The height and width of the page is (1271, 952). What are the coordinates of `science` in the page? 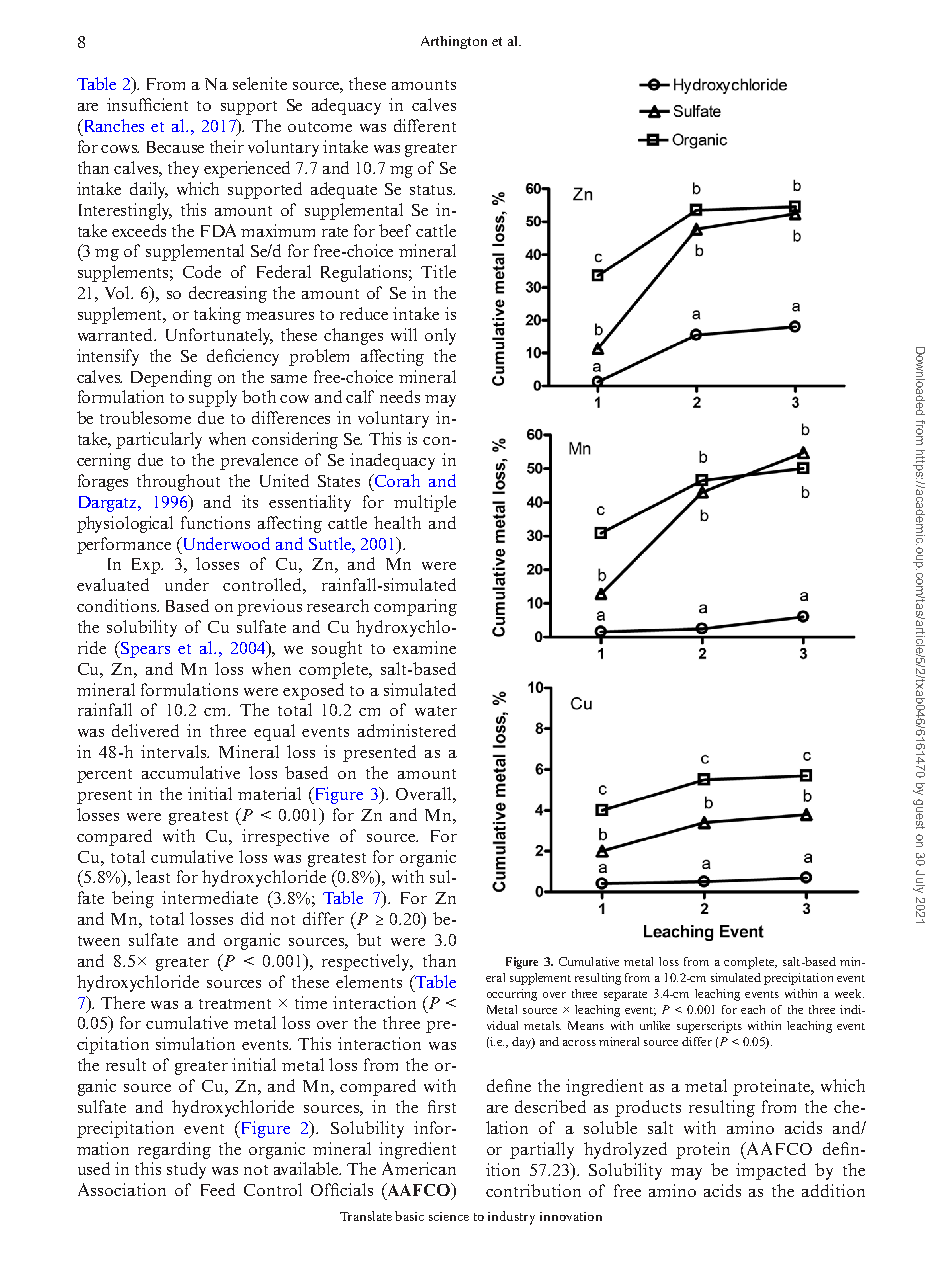 It's located at (449, 1216).
